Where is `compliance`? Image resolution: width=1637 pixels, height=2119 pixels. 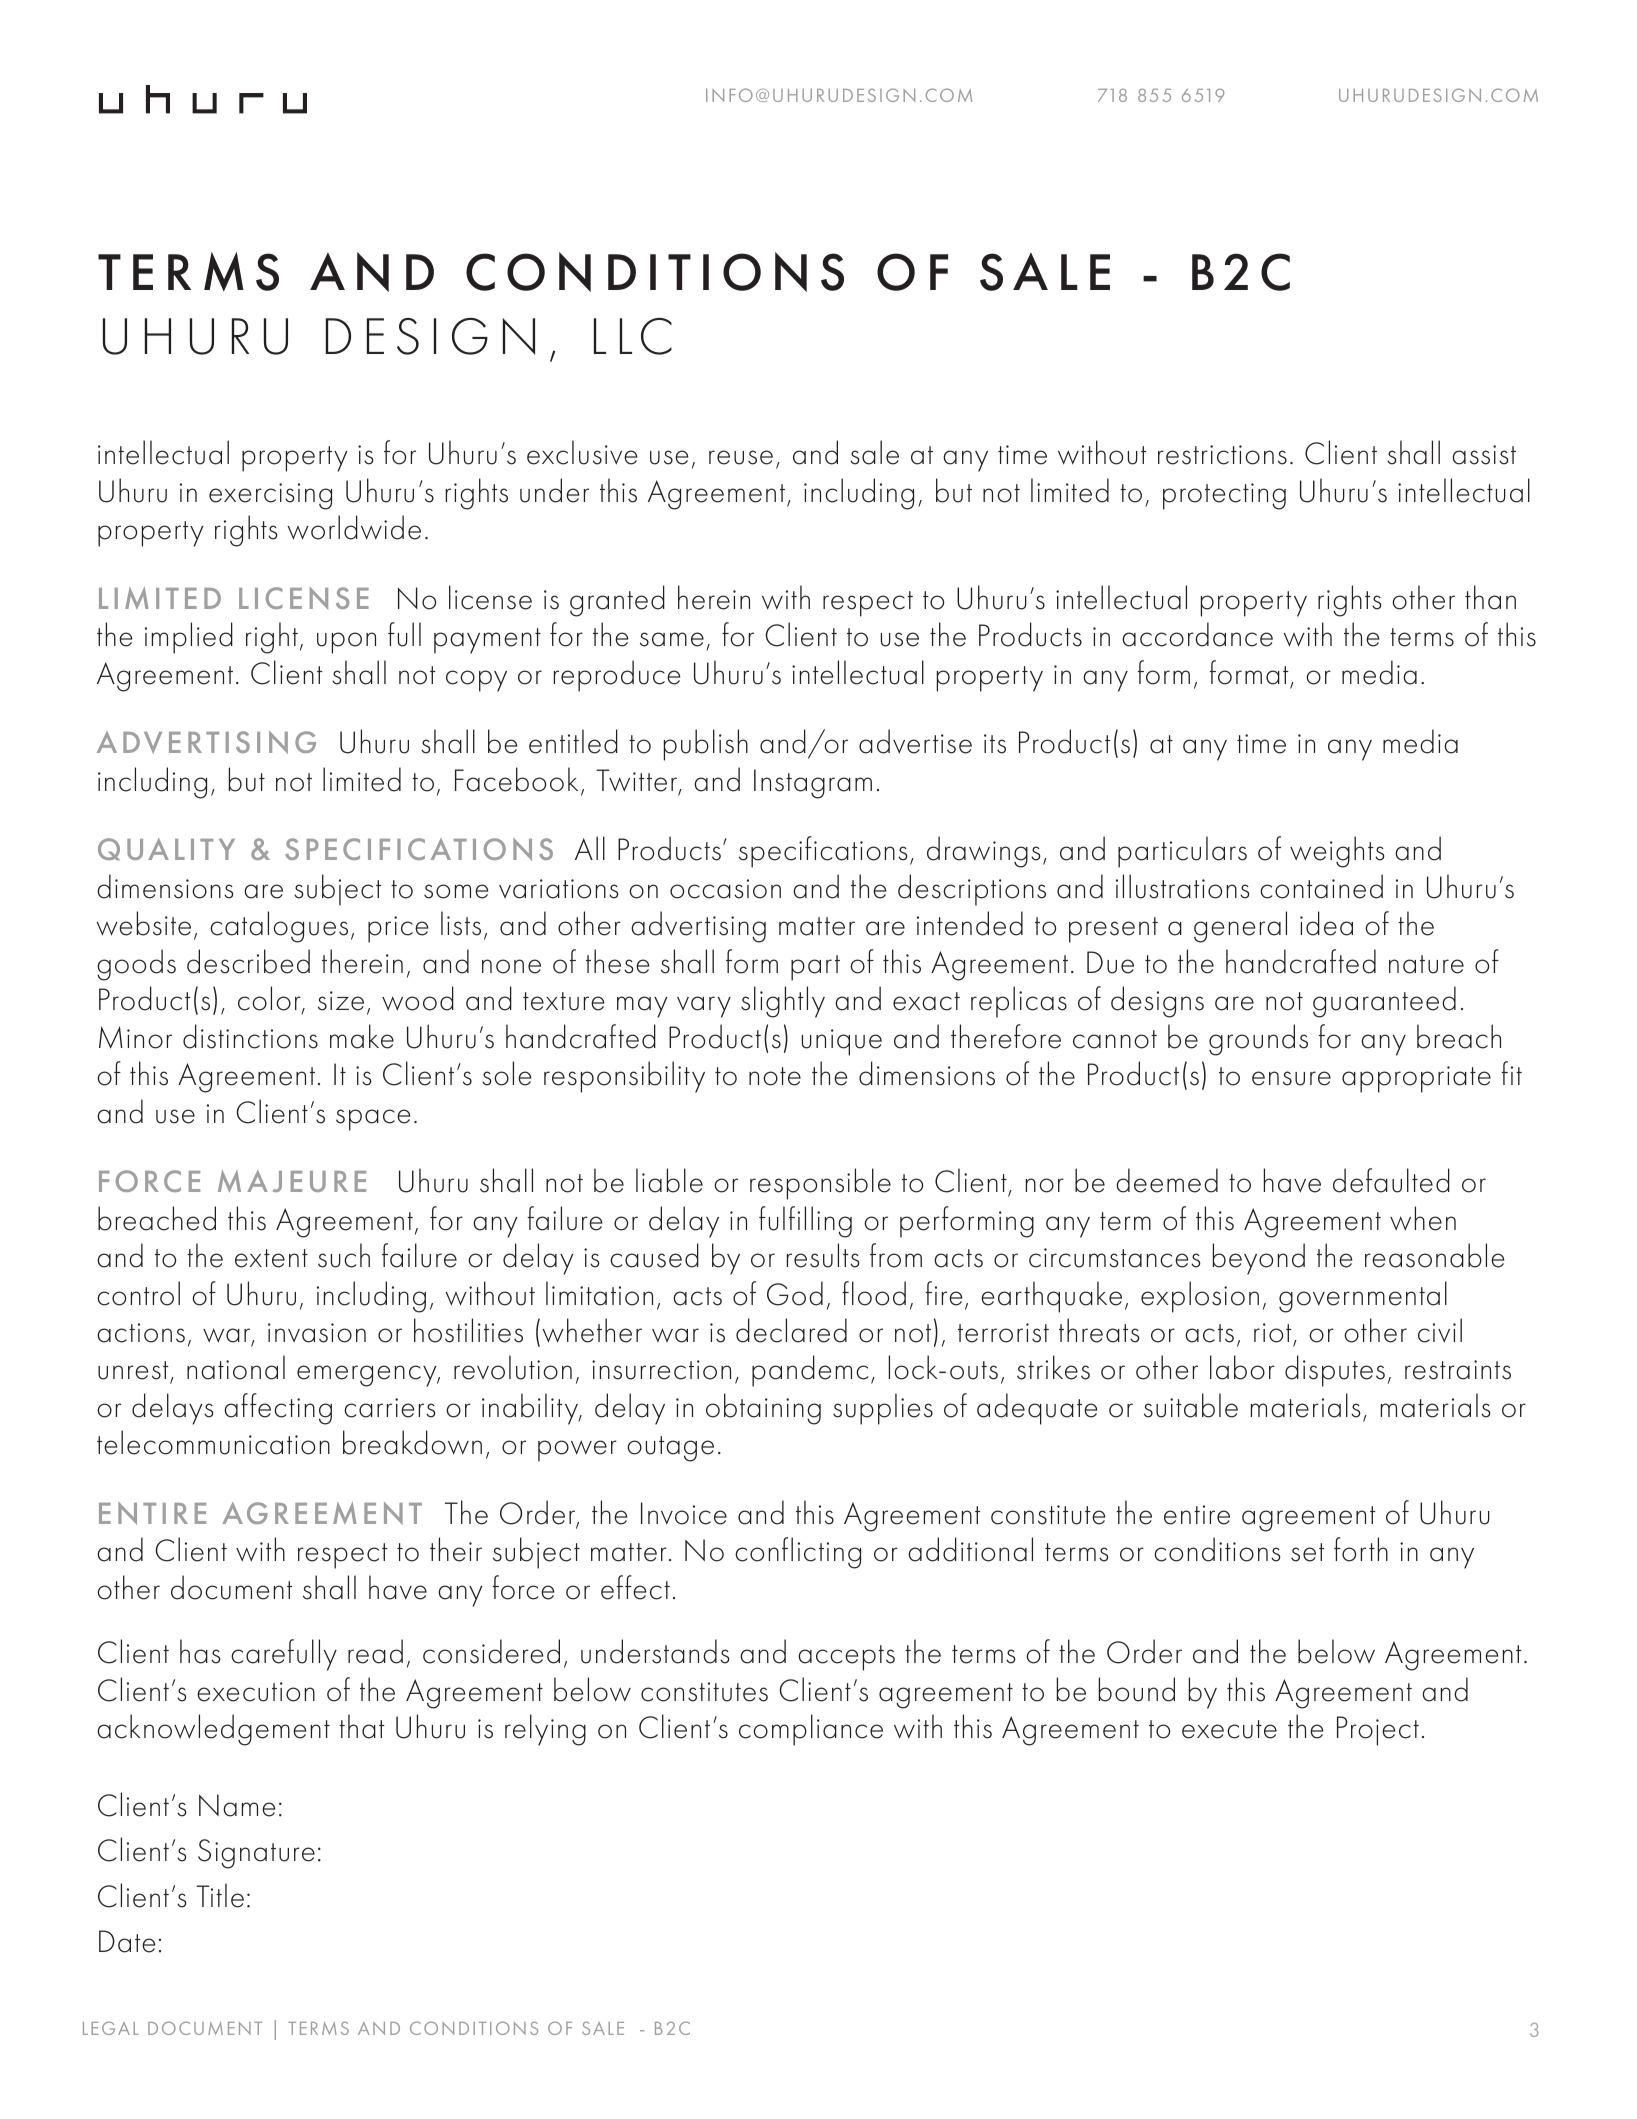
compliance is located at coordinates (811, 1730).
